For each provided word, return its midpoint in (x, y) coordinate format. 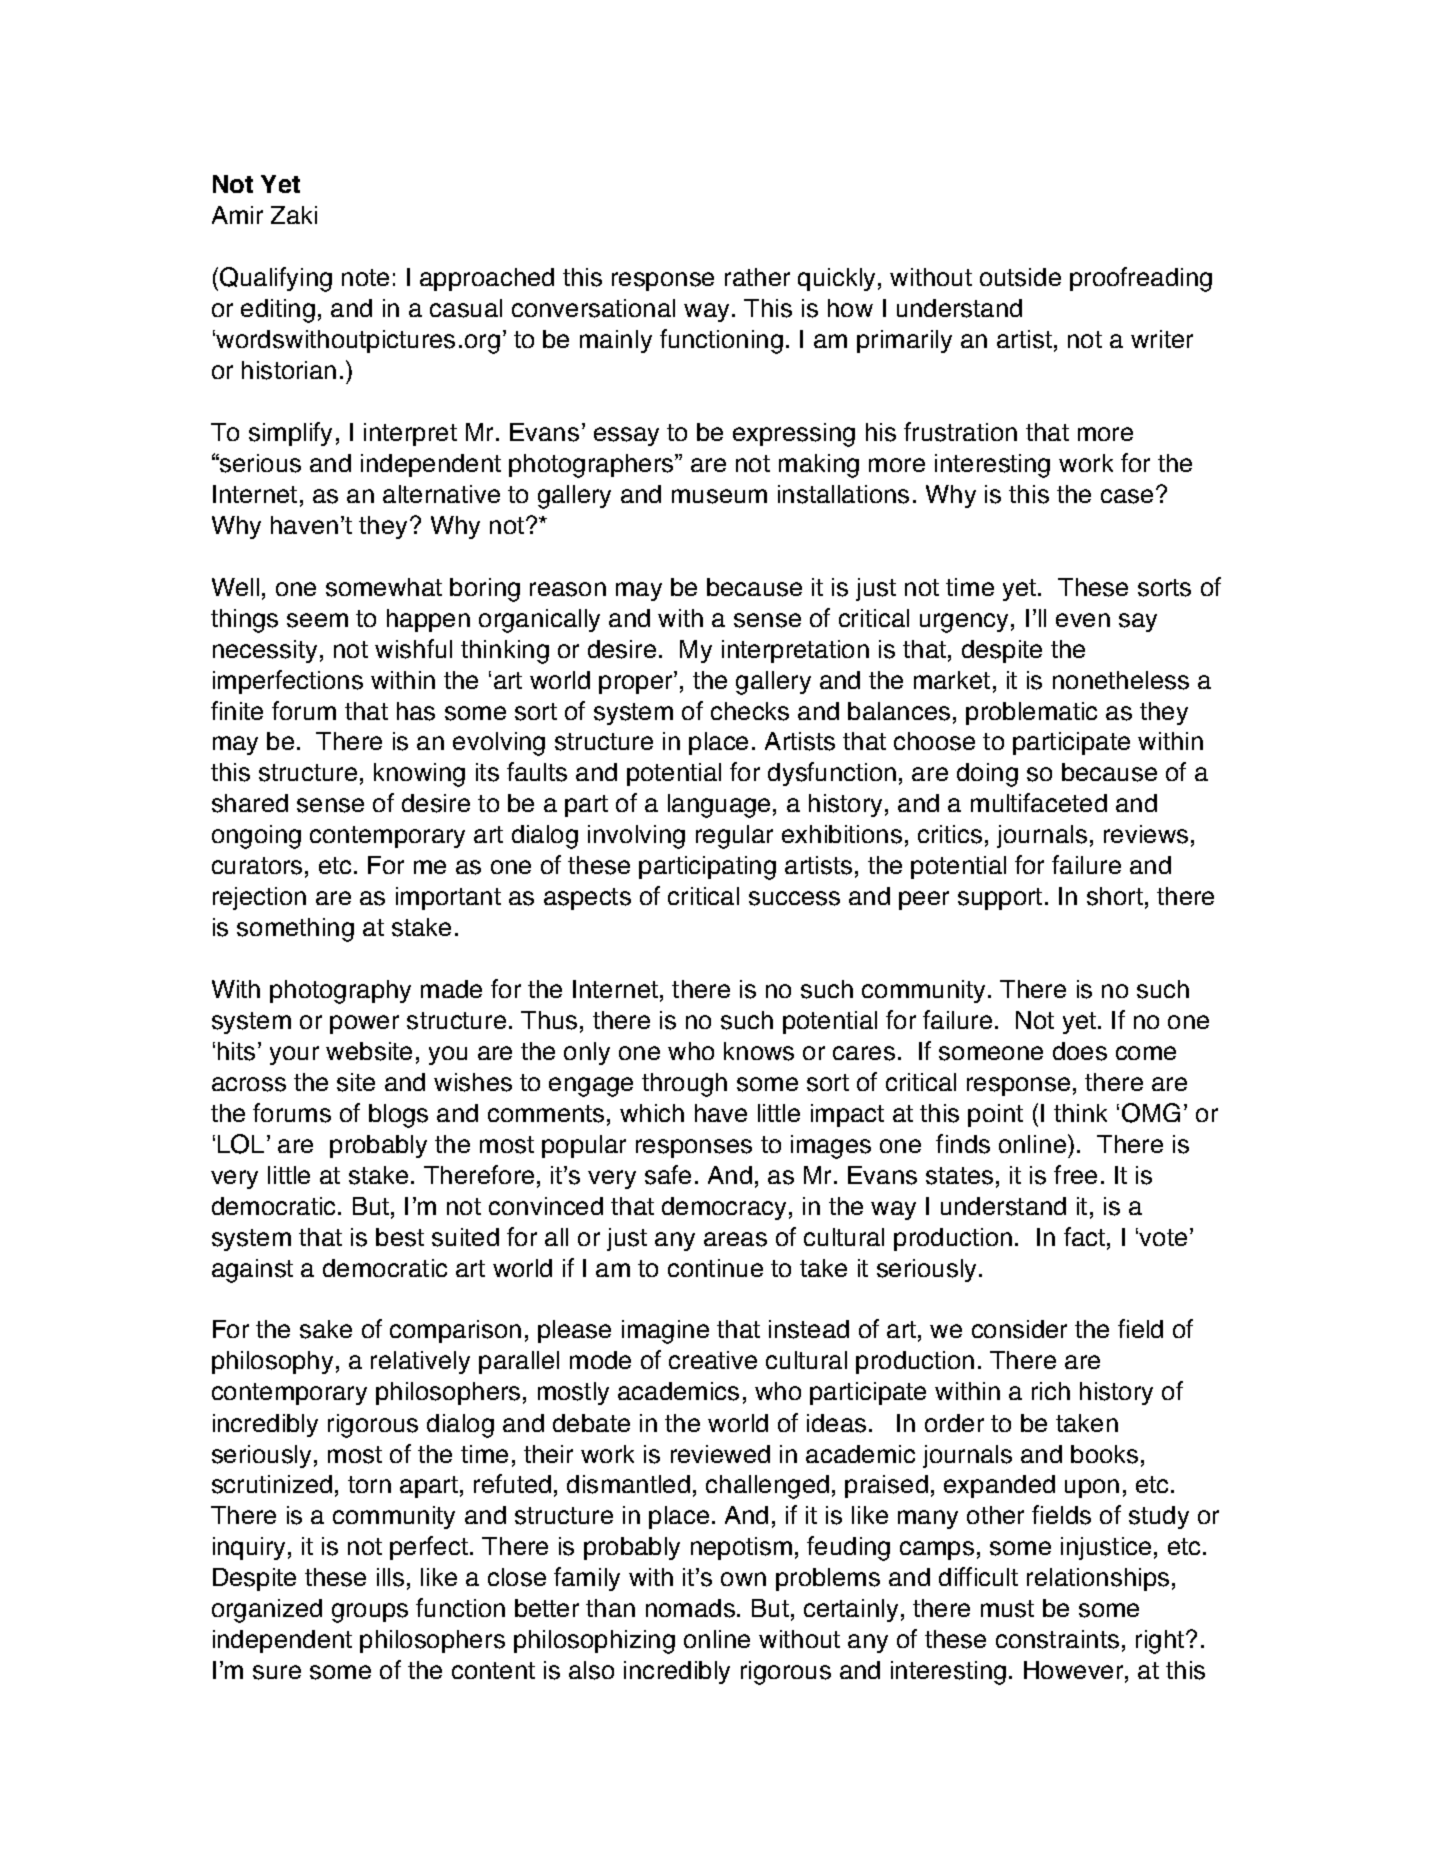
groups (370, 1613)
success (794, 898)
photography (340, 992)
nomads (690, 1608)
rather (757, 277)
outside (1020, 277)
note (365, 277)
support (1000, 899)
